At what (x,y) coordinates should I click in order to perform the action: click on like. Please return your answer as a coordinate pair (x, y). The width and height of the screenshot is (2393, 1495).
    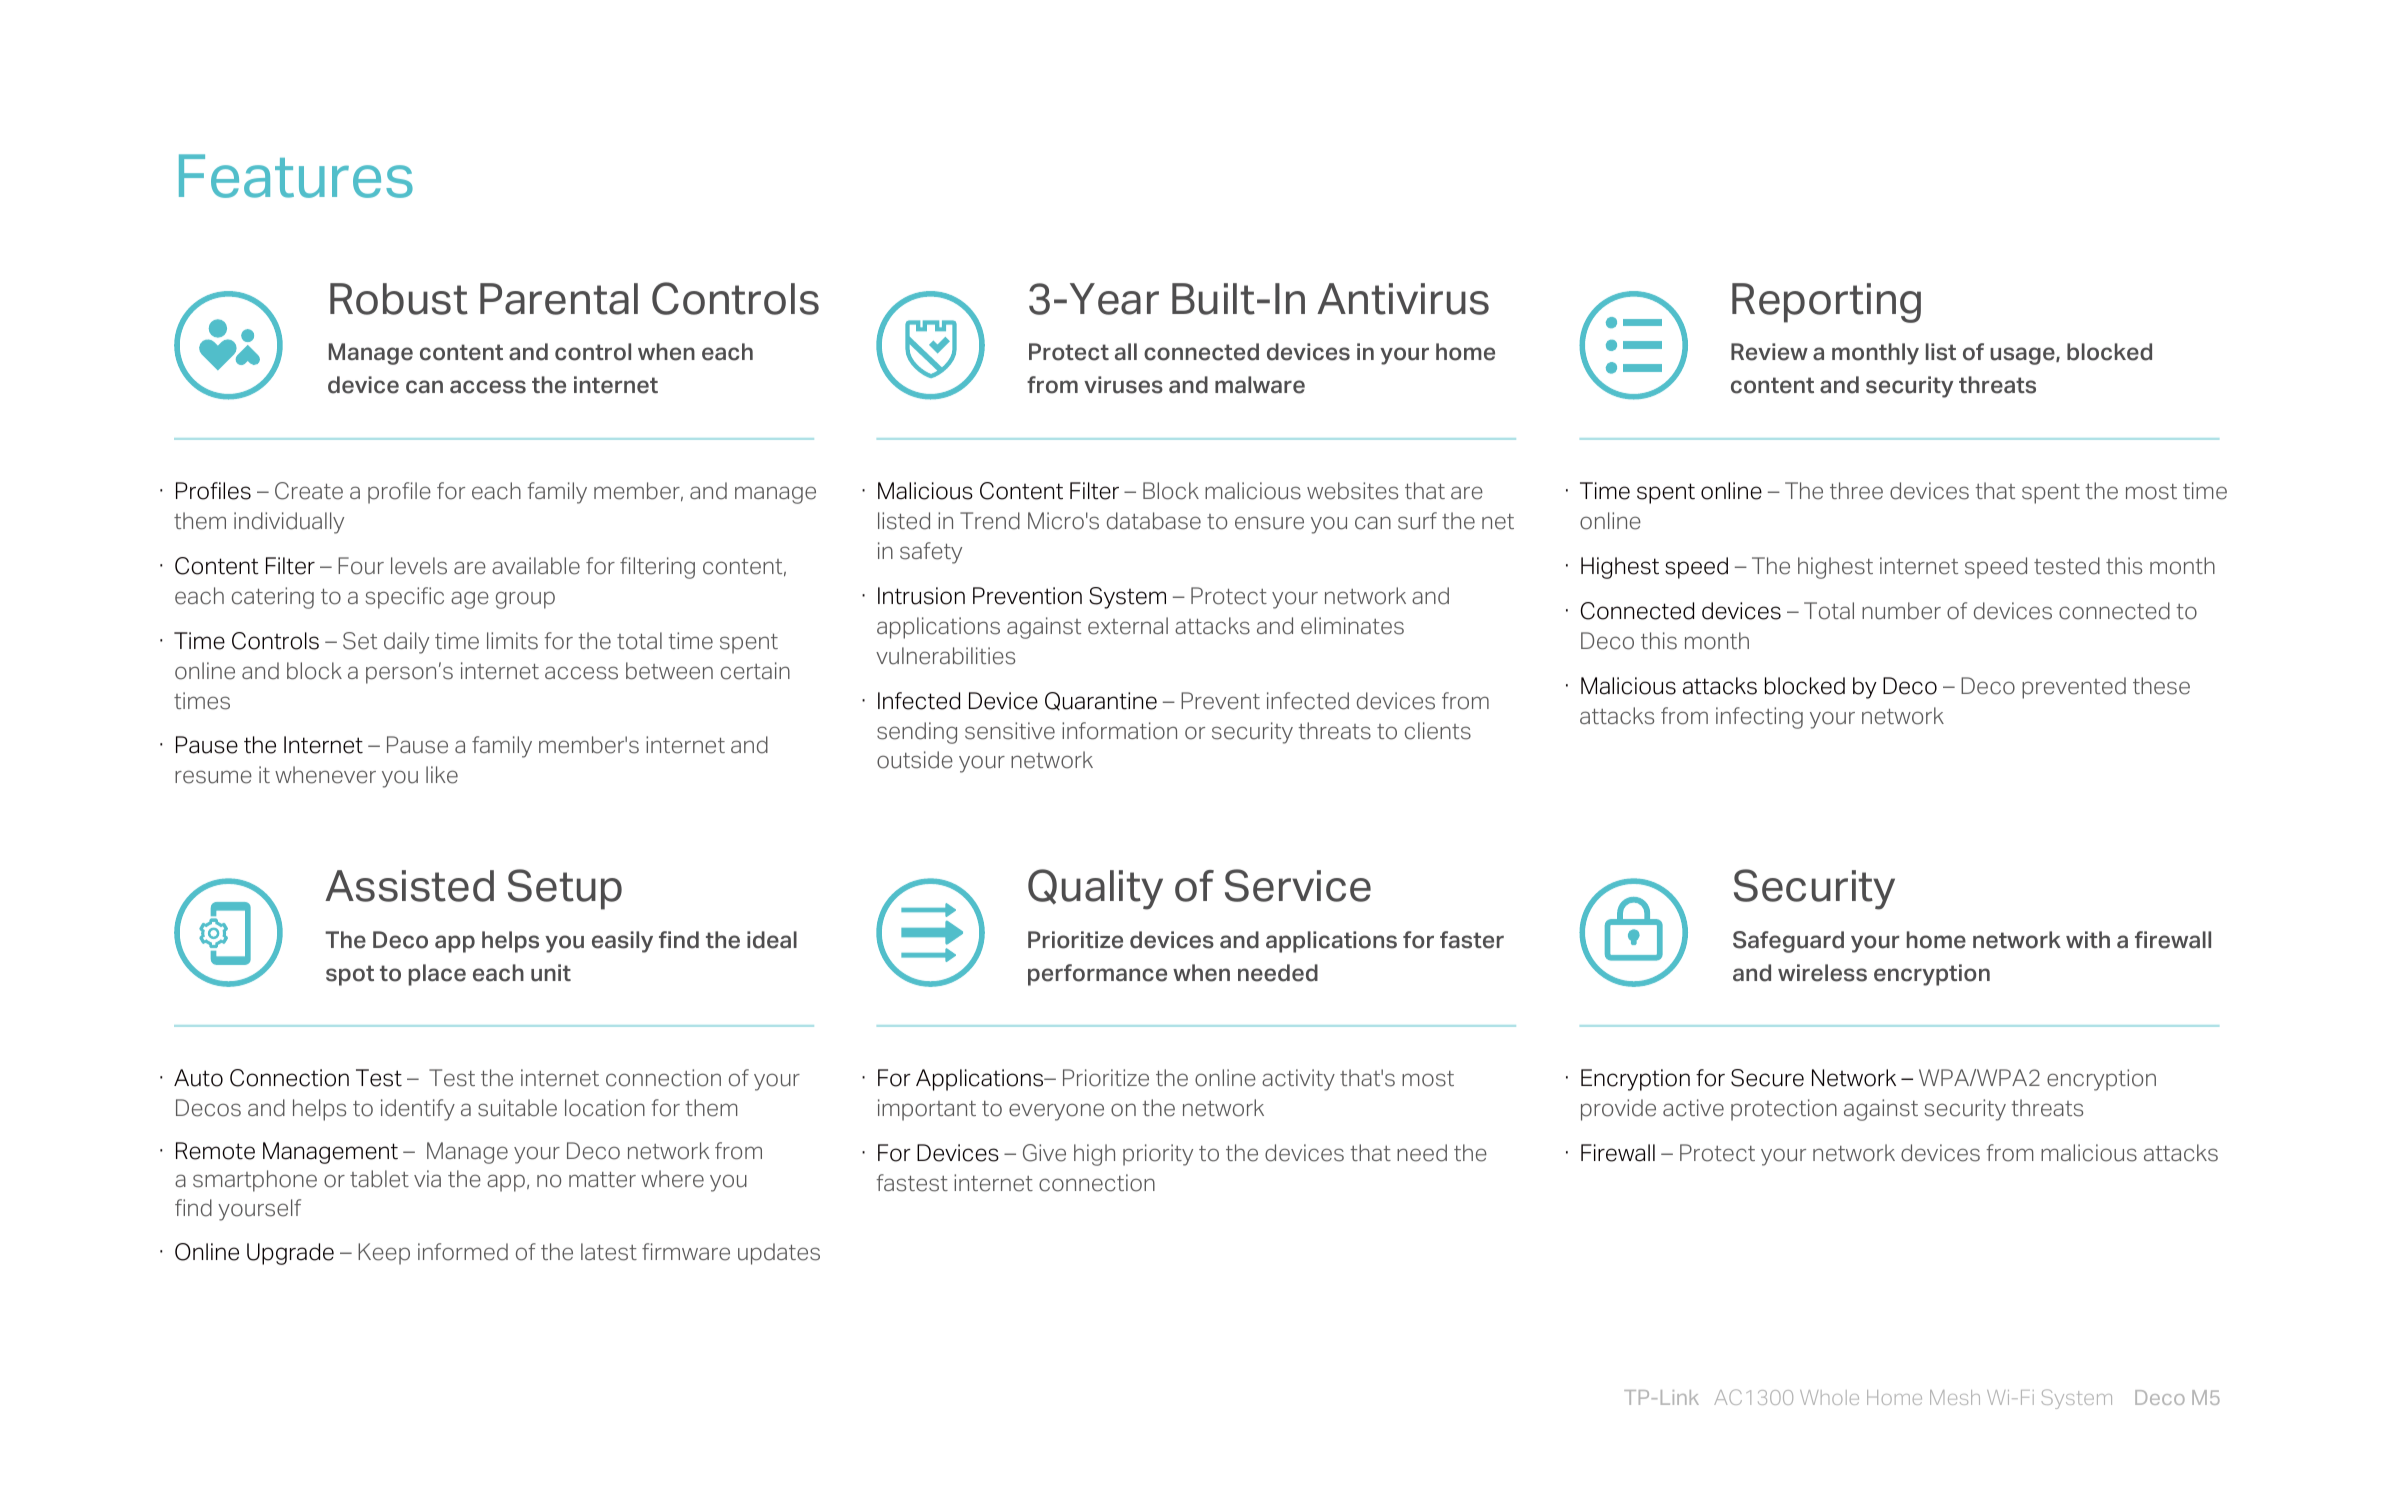
    Looking at the image, I should click on (442, 775).
